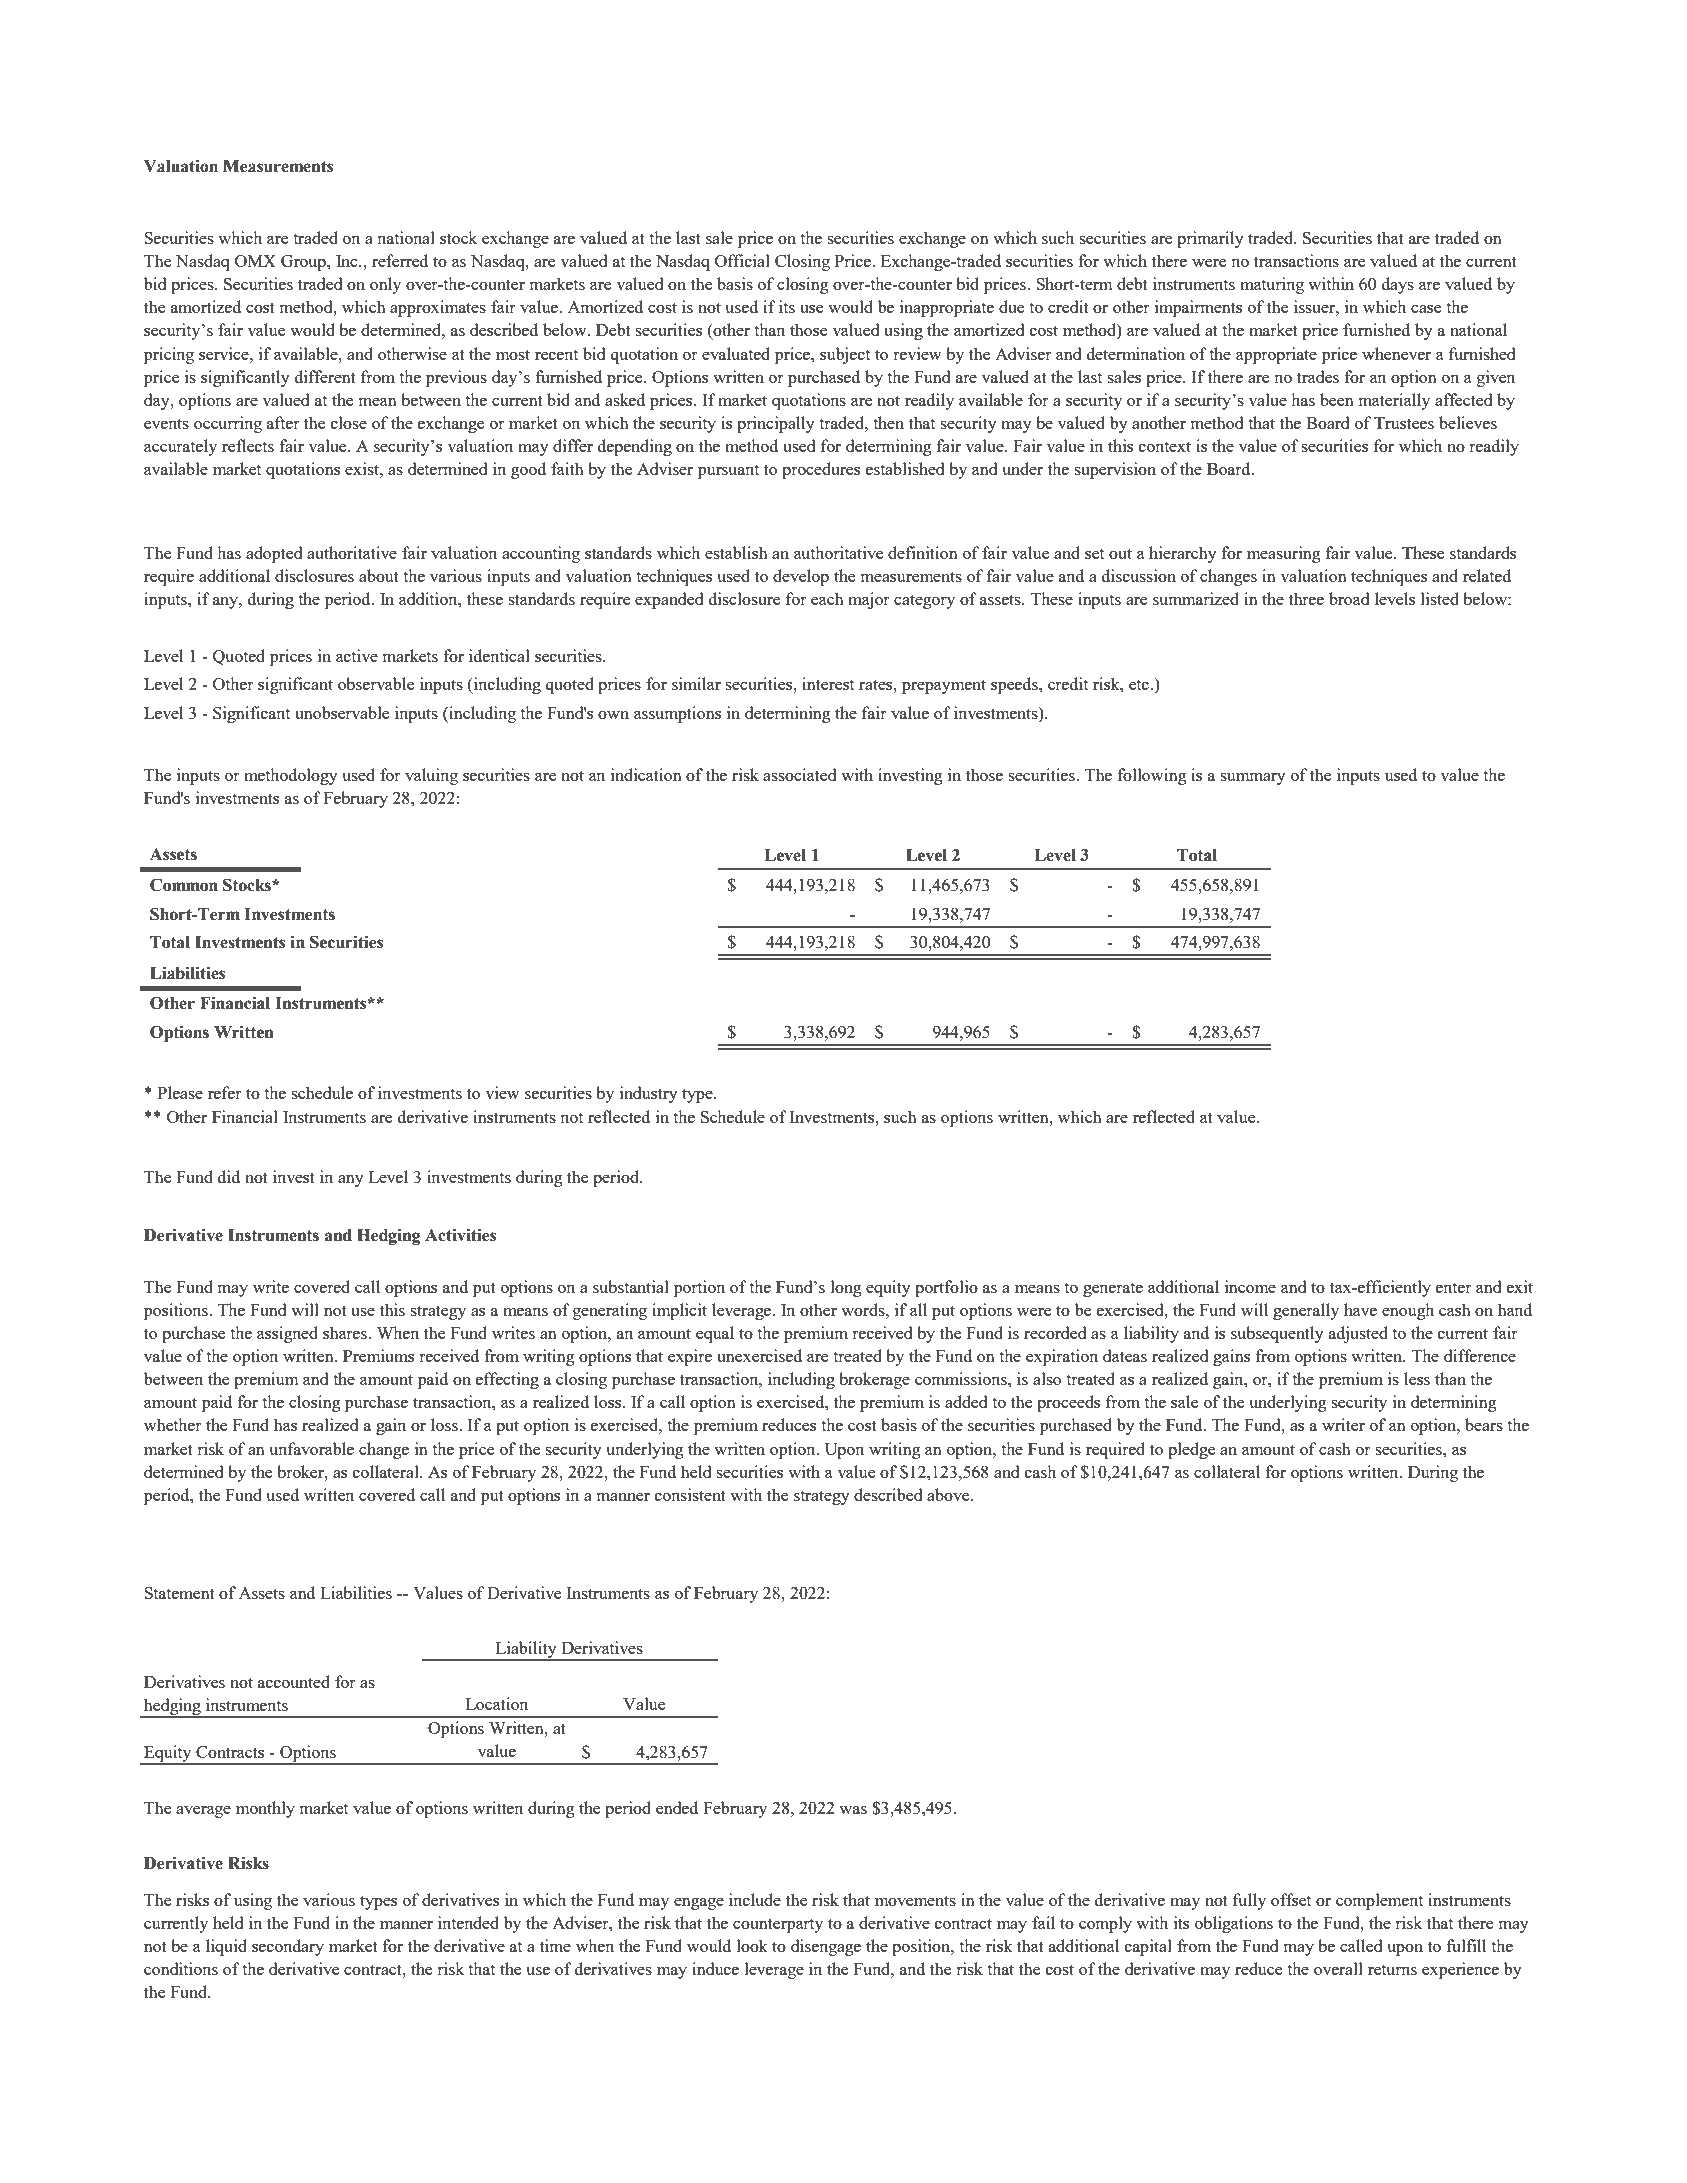 The width and height of the screenshot is (1687, 2183). What do you see at coordinates (311, 1448) in the screenshot?
I see `unfavorable` at bounding box center [311, 1448].
